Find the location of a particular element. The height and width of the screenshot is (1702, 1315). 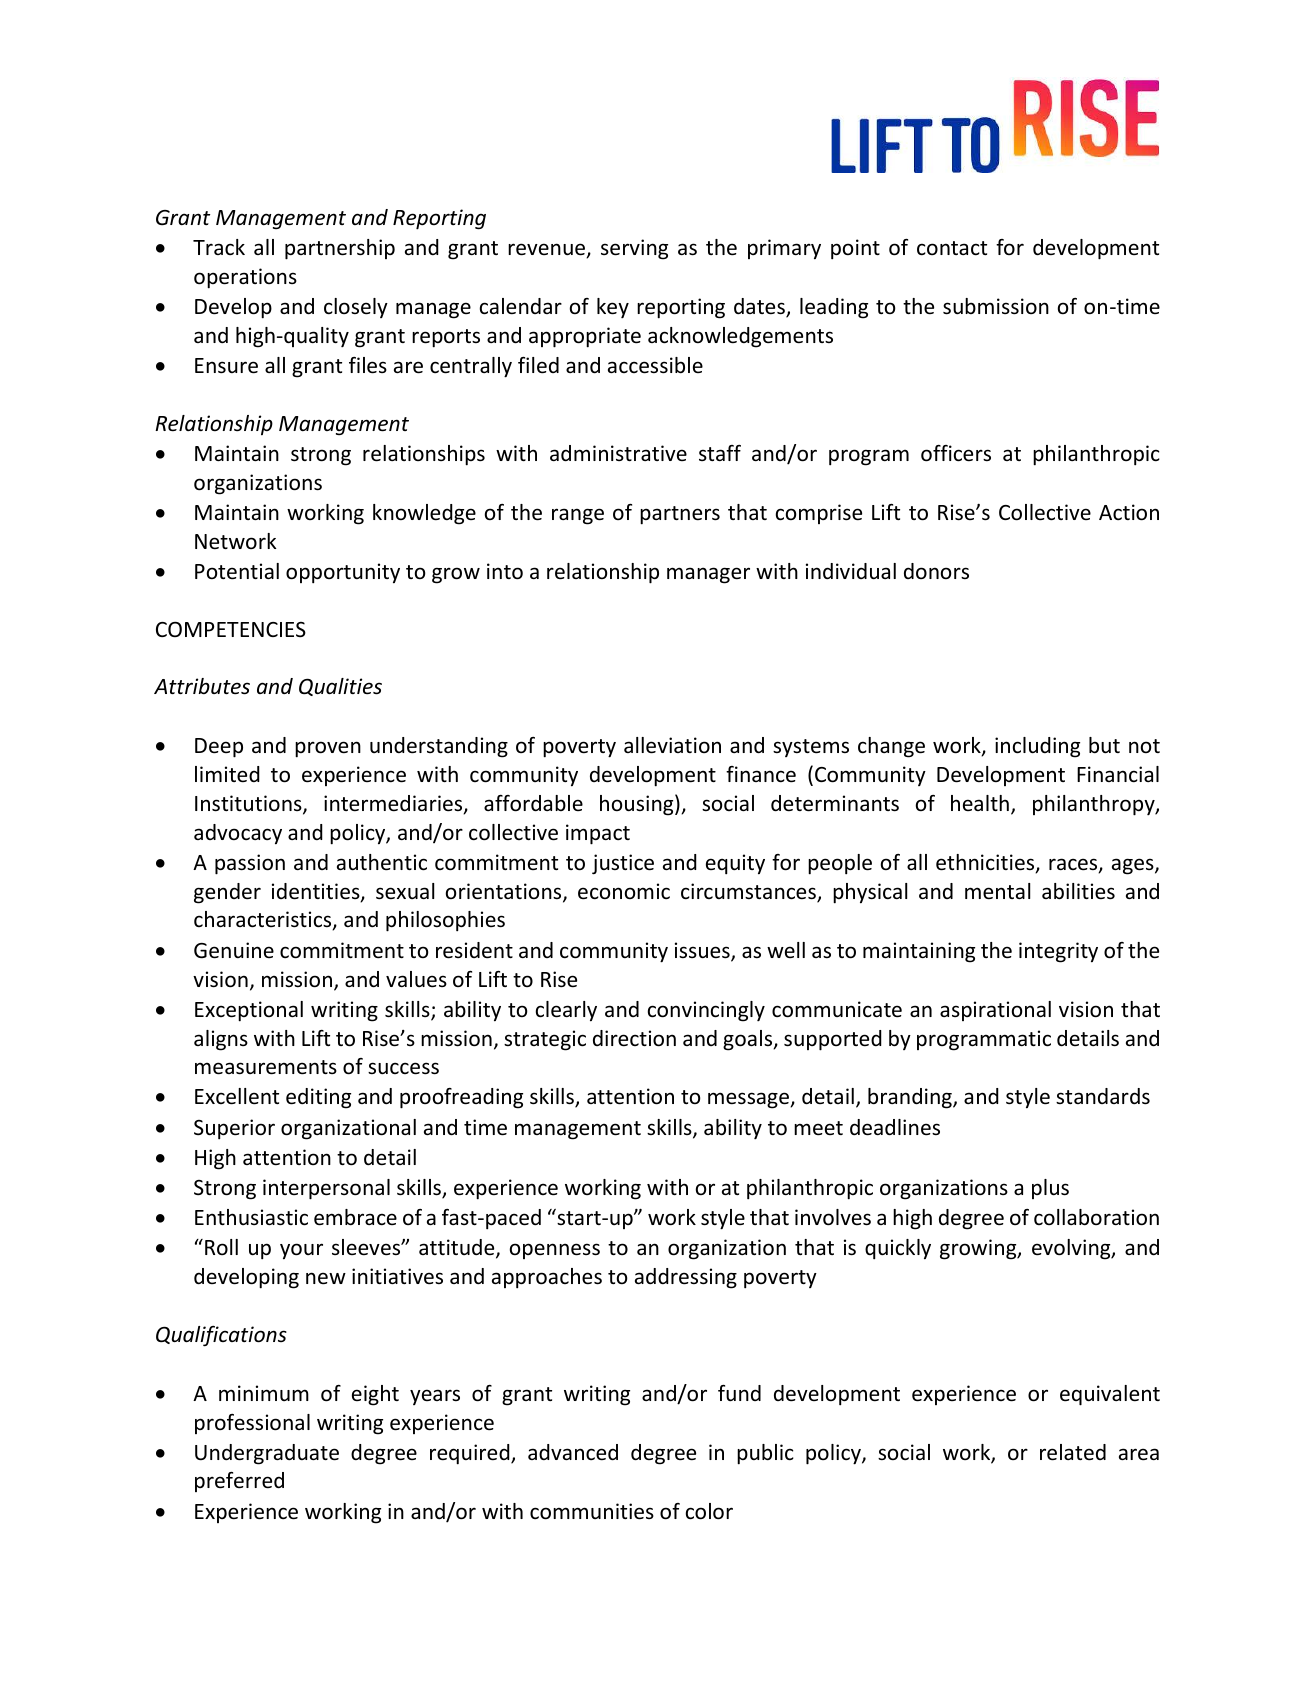

direction is located at coordinates (634, 1038).
